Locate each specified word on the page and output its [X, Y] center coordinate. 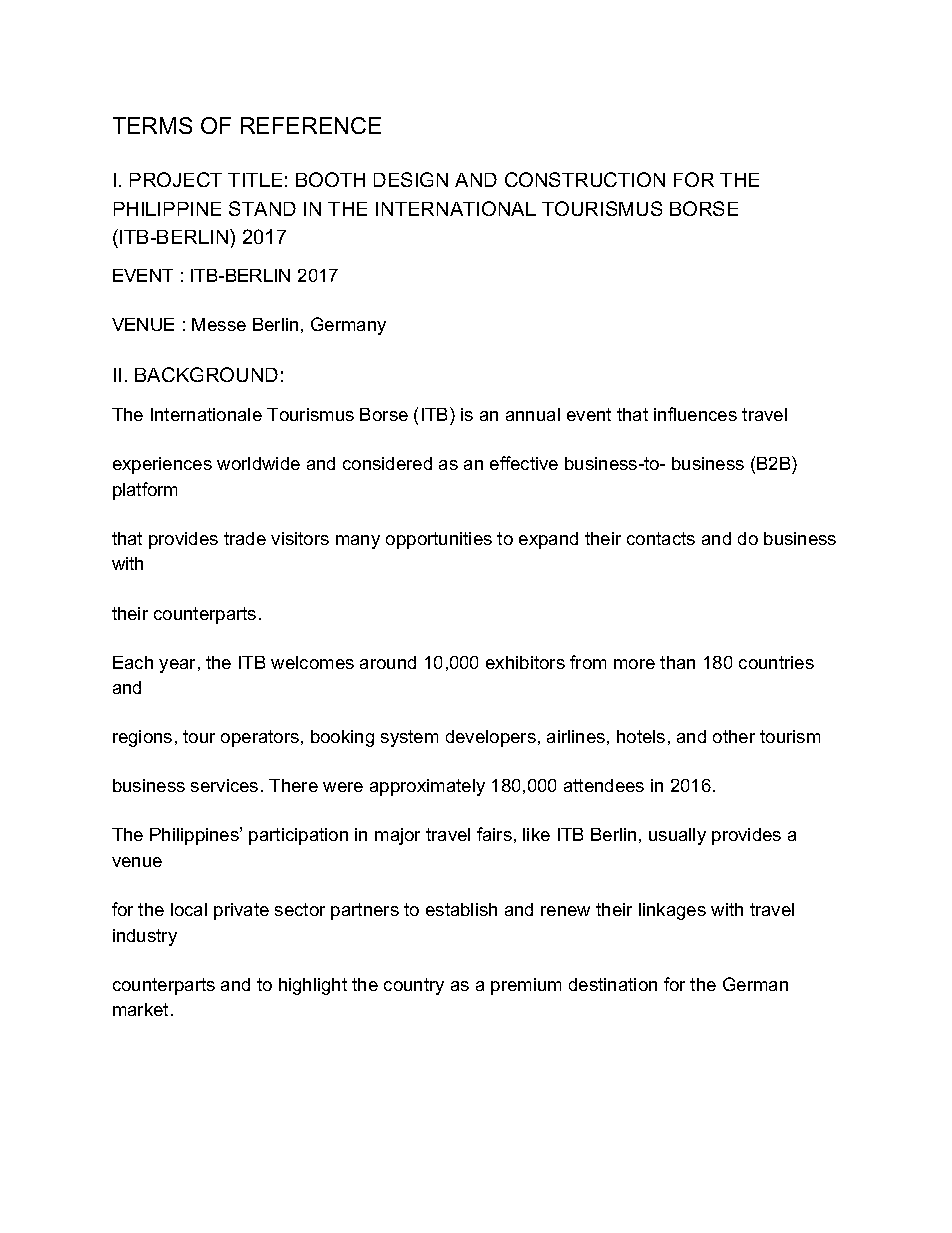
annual [533, 414]
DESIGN [411, 179]
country [414, 986]
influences [695, 414]
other [734, 736]
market [140, 1009]
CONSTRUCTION [585, 179]
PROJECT [176, 179]
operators [260, 738]
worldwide [258, 463]
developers [491, 738]
